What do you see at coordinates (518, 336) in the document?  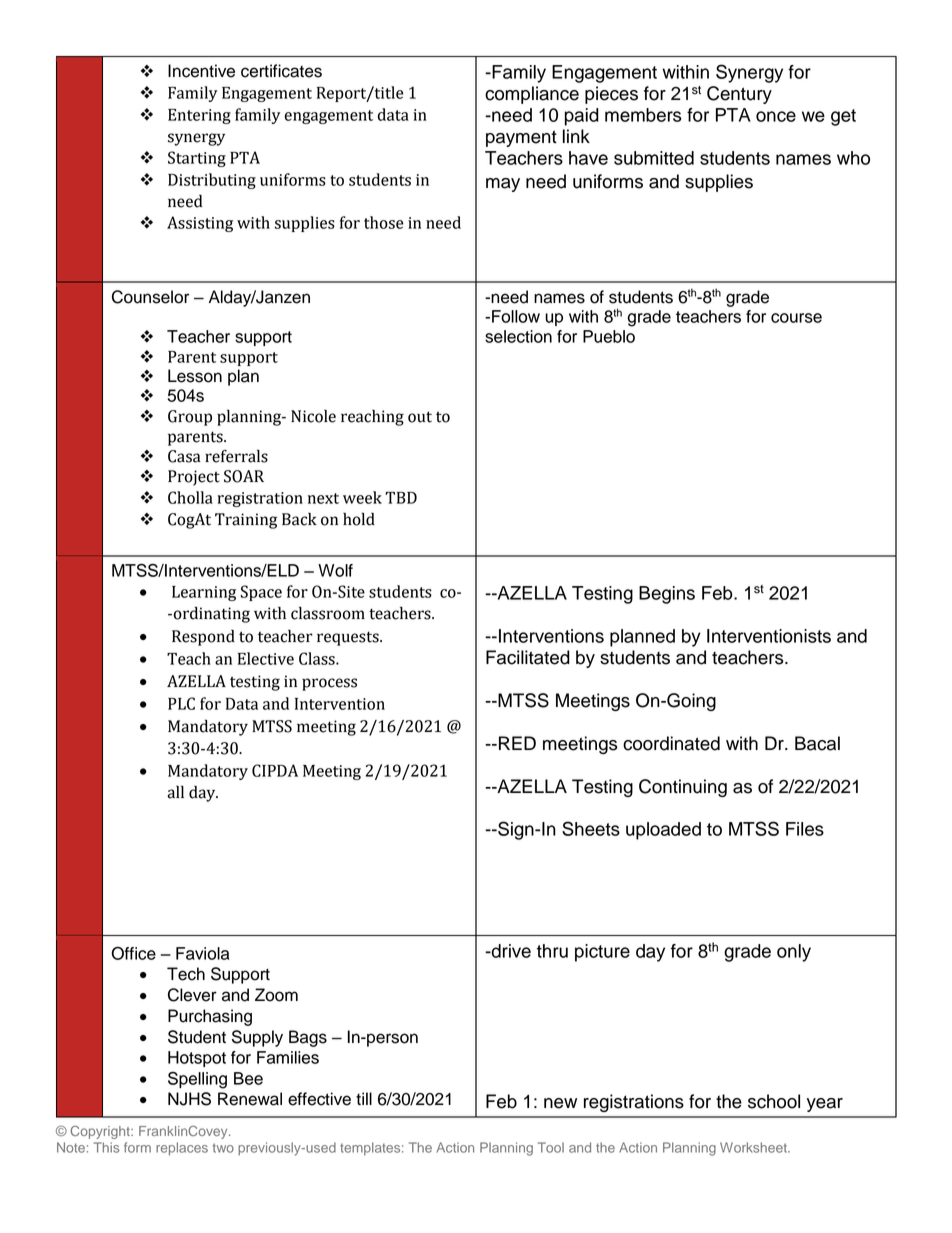 I see `selection` at bounding box center [518, 336].
